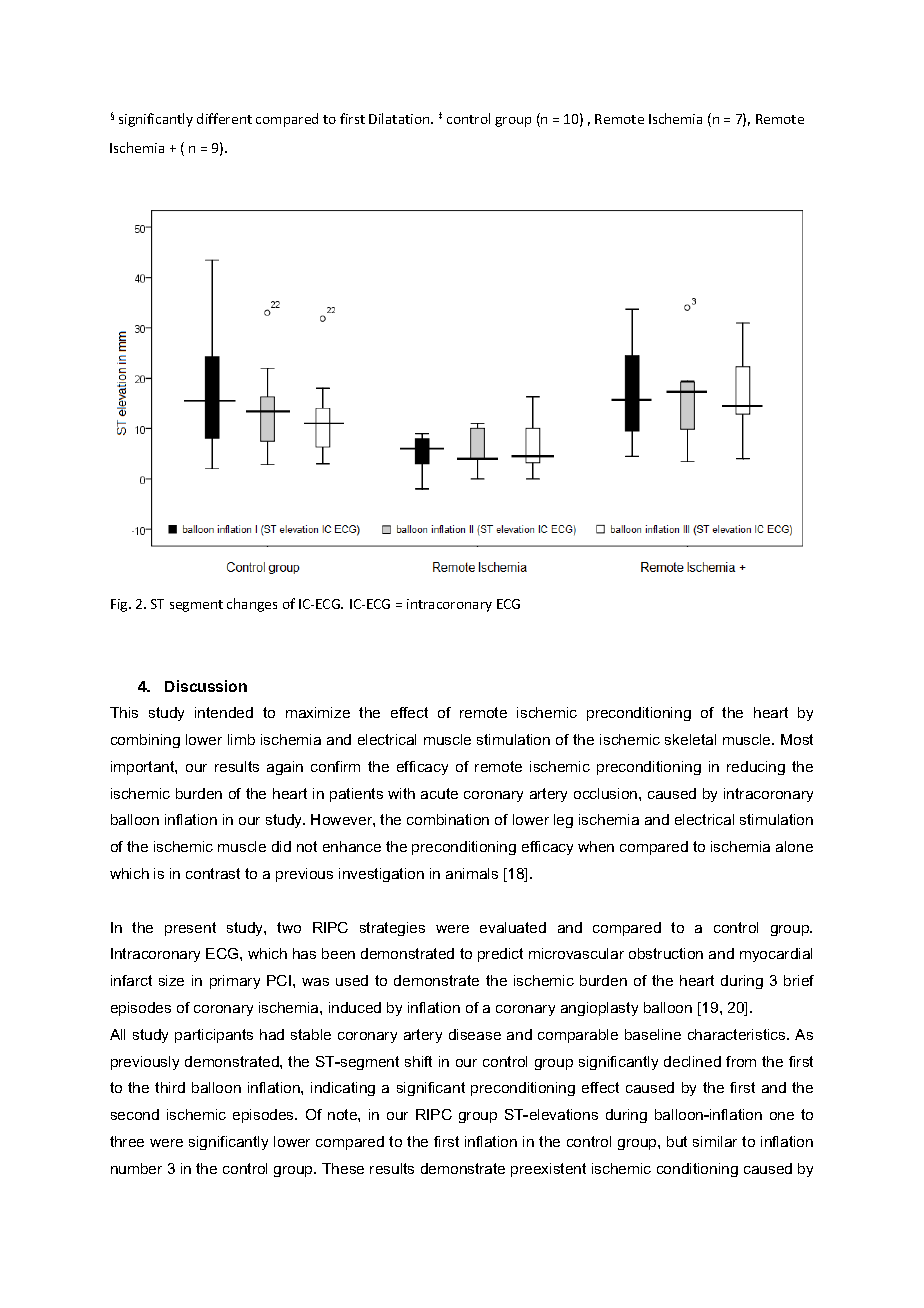  Describe the element at coordinates (318, 712) in the image. I see `maximize` at that location.
